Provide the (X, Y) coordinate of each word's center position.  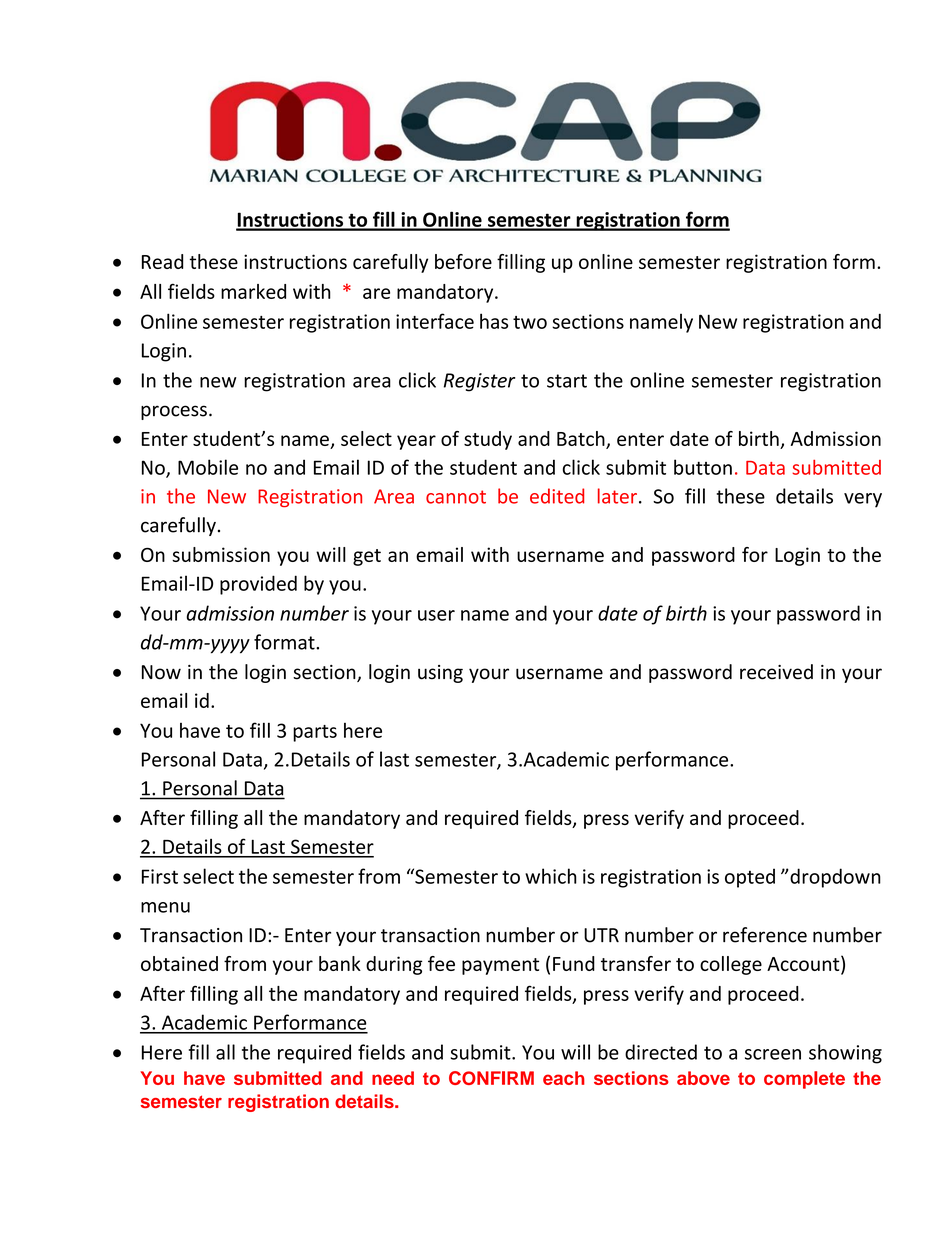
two (530, 322)
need (393, 1078)
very (863, 500)
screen (773, 1054)
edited (557, 496)
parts (315, 733)
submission (221, 554)
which (551, 876)
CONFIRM (491, 1078)
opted (750, 878)
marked (253, 291)
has (494, 321)
